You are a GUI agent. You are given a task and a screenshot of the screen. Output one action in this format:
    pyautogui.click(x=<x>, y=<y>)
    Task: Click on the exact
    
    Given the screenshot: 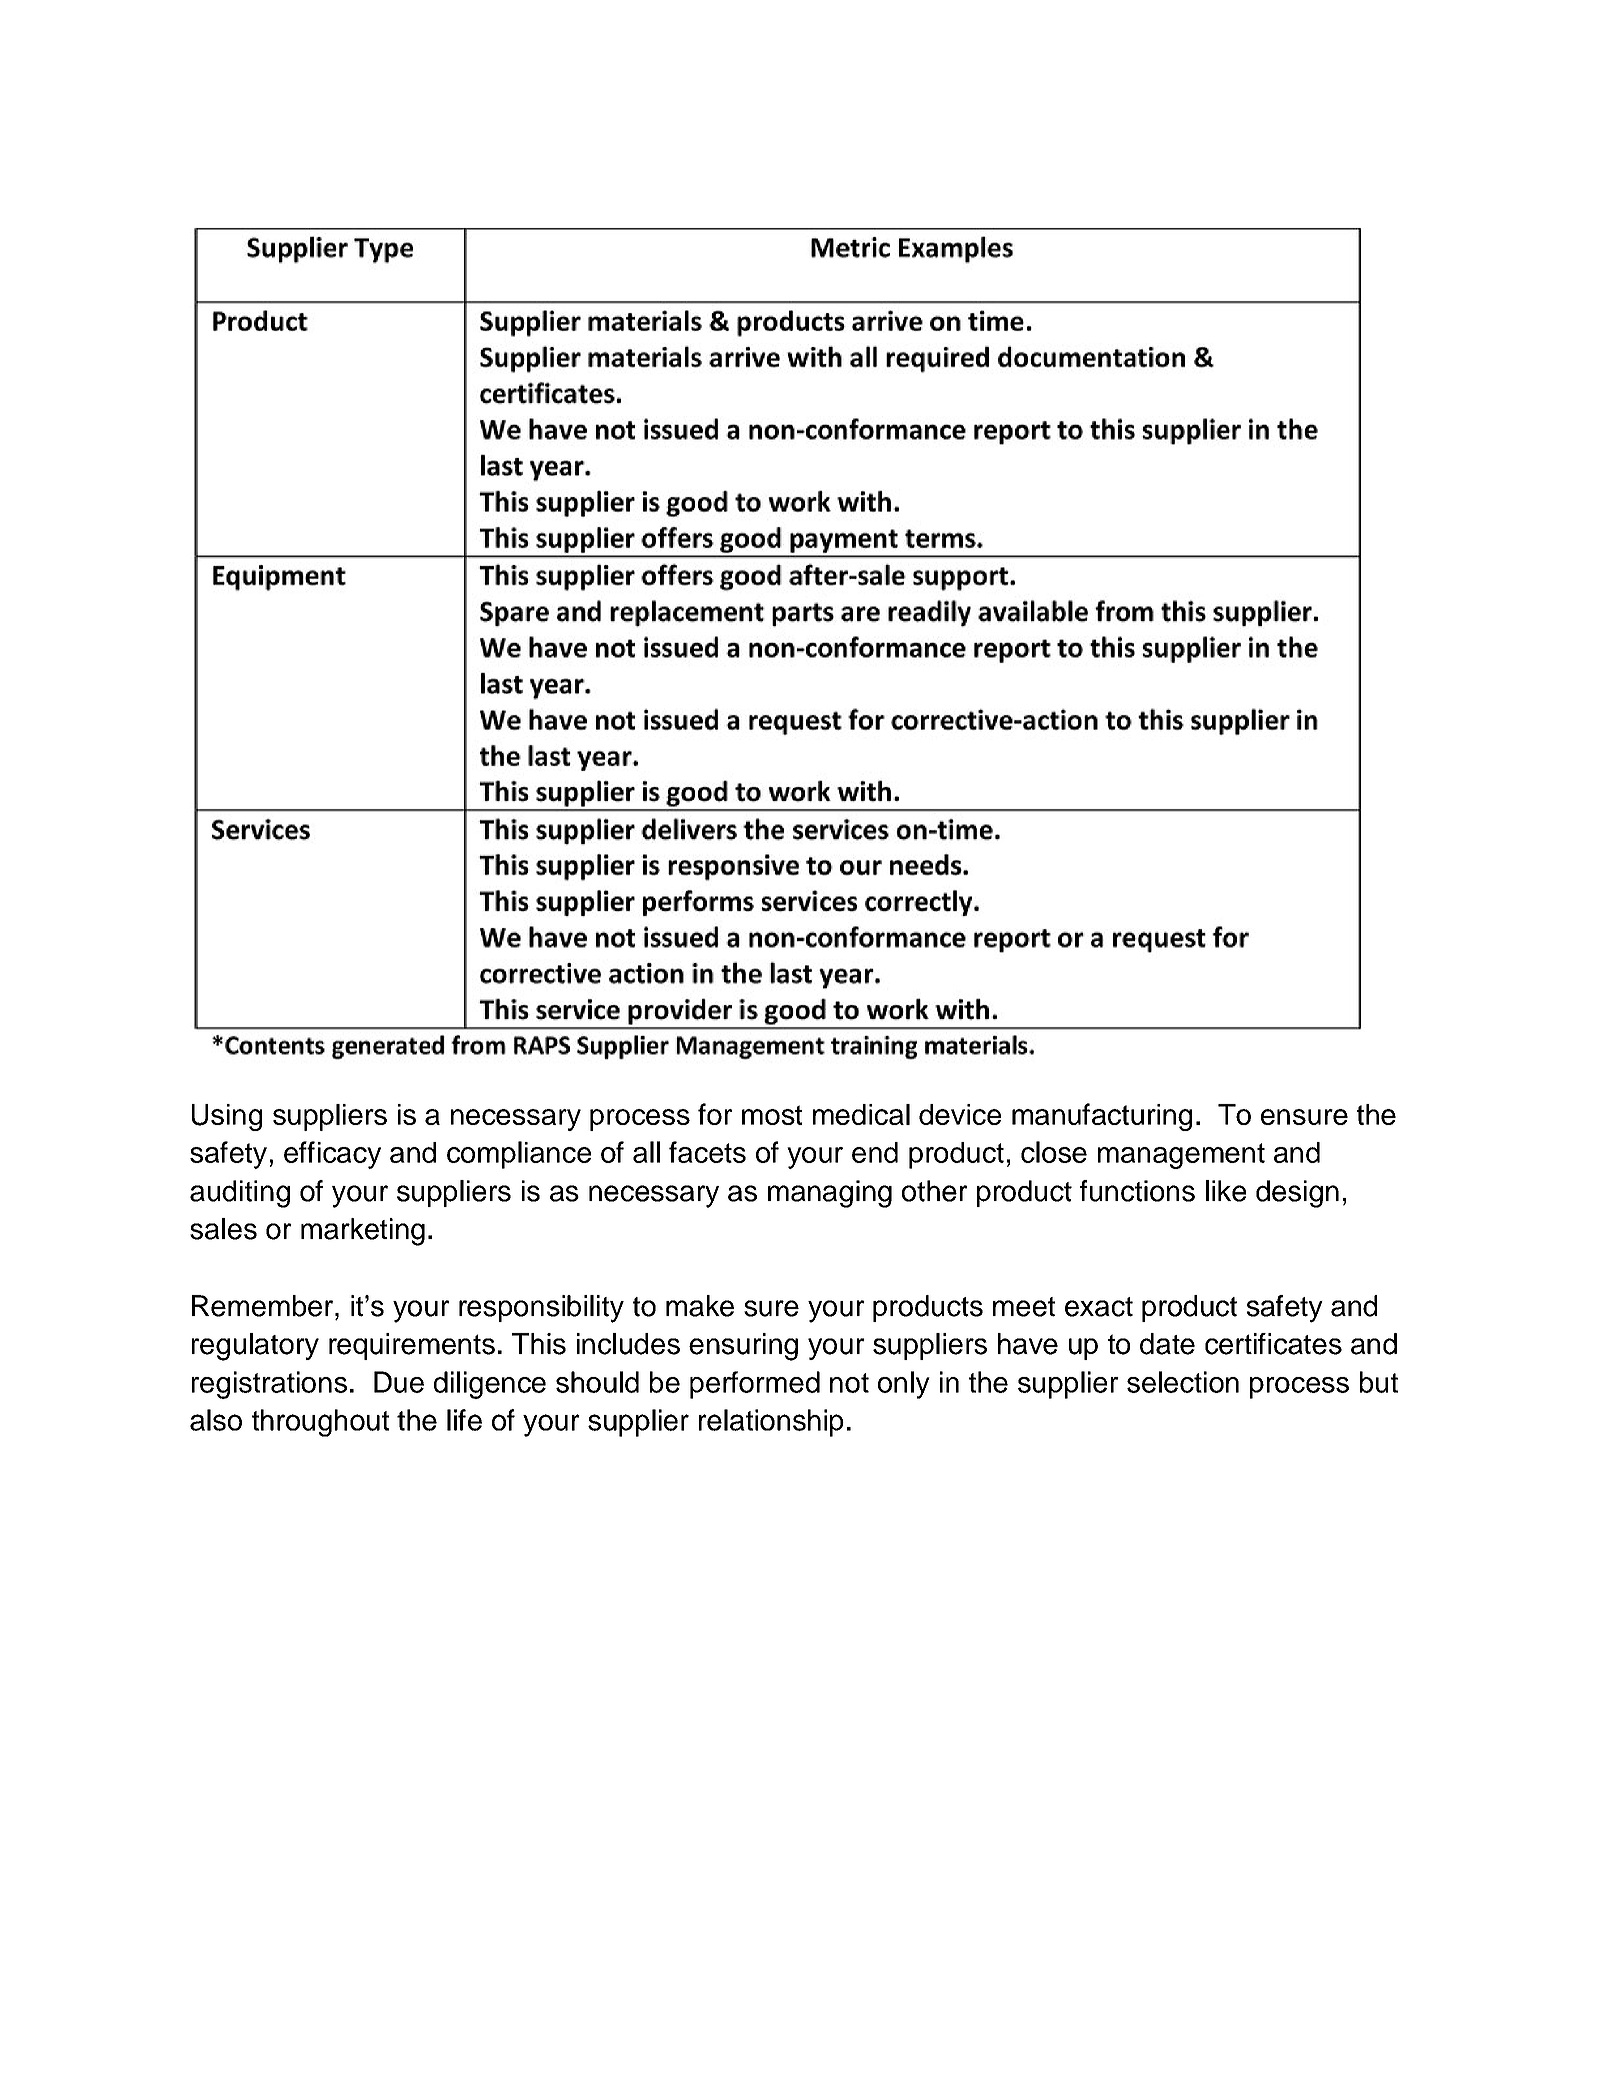 What is the action you would take?
    pyautogui.click(x=1099, y=1307)
